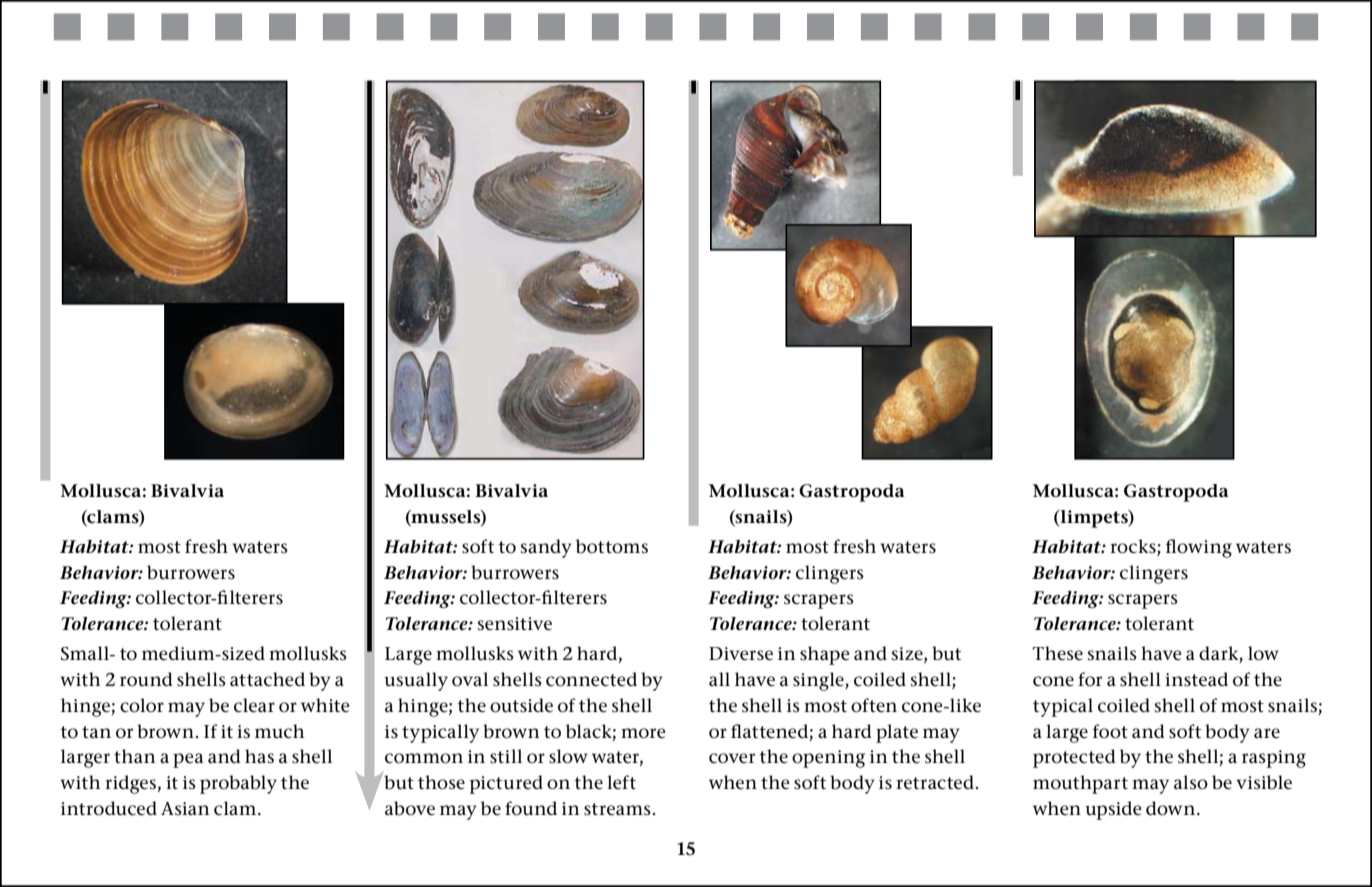 The image size is (1372, 887). What do you see at coordinates (185, 809) in the page?
I see `Asian` at bounding box center [185, 809].
